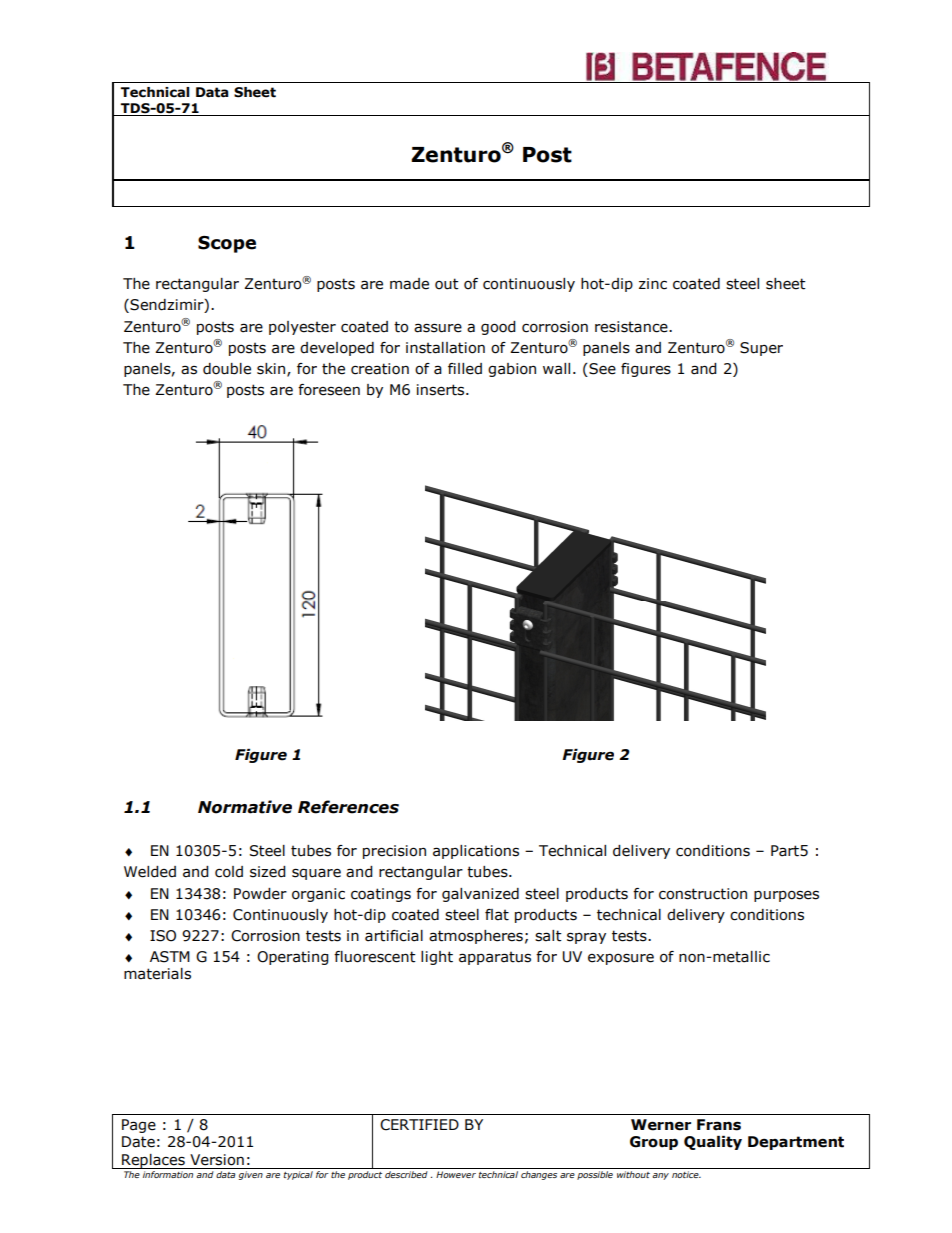 This screenshot has height=1233, width=952. What do you see at coordinates (653, 284) in the screenshot?
I see `zinc` at bounding box center [653, 284].
